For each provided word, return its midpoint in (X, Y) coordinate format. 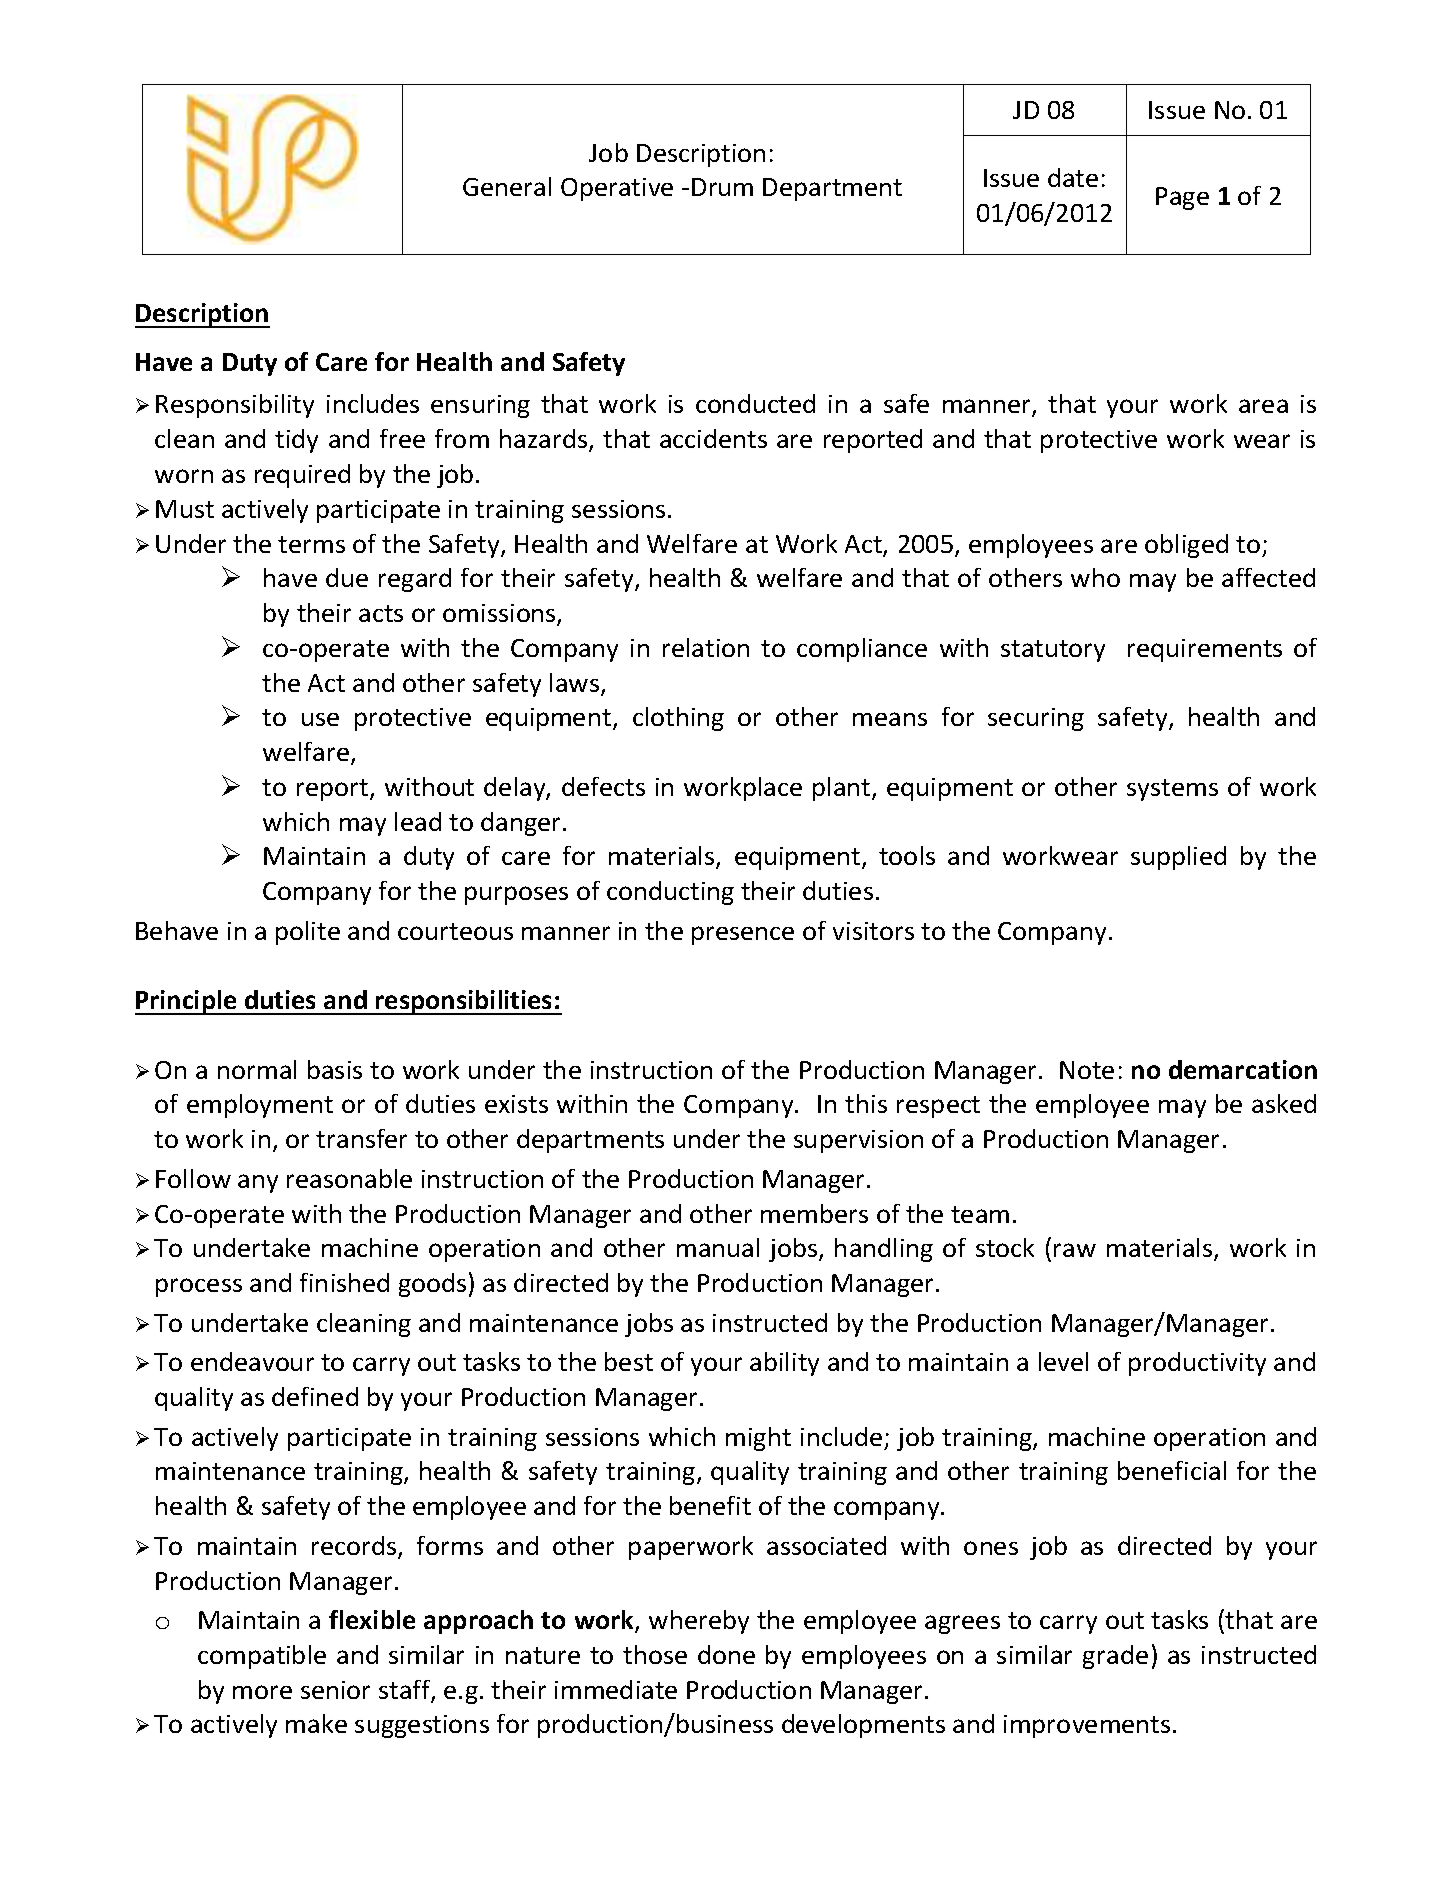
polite (308, 933)
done (726, 1654)
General (507, 186)
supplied (1178, 858)
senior (335, 1690)
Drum (722, 187)
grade (1115, 1657)
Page (1182, 198)
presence (743, 935)
